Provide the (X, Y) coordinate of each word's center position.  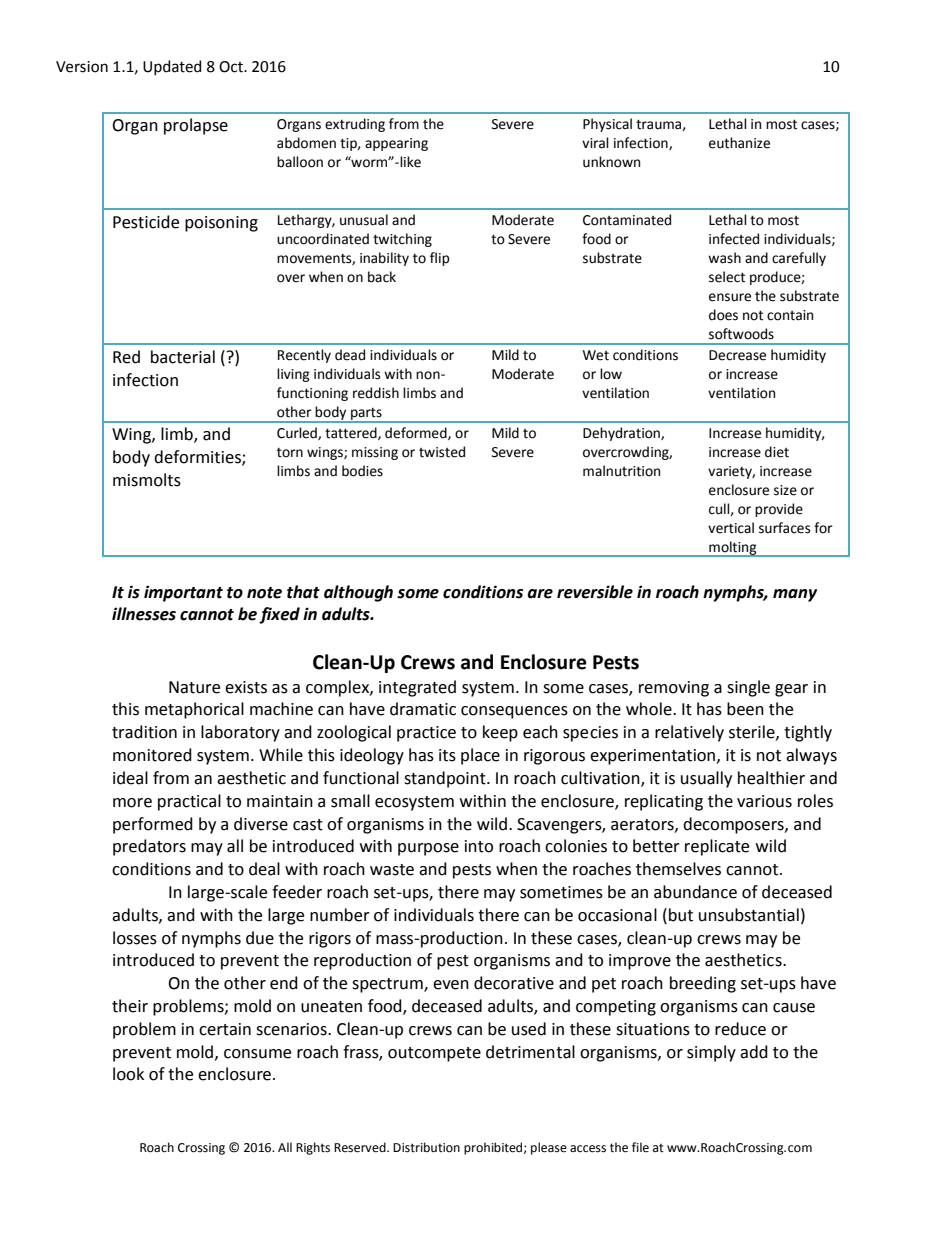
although (358, 593)
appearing (396, 144)
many (795, 595)
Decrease (737, 355)
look (128, 1074)
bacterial (183, 357)
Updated (172, 67)
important (183, 593)
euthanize (739, 143)
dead (350, 355)
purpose (428, 849)
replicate (717, 847)
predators (149, 847)
